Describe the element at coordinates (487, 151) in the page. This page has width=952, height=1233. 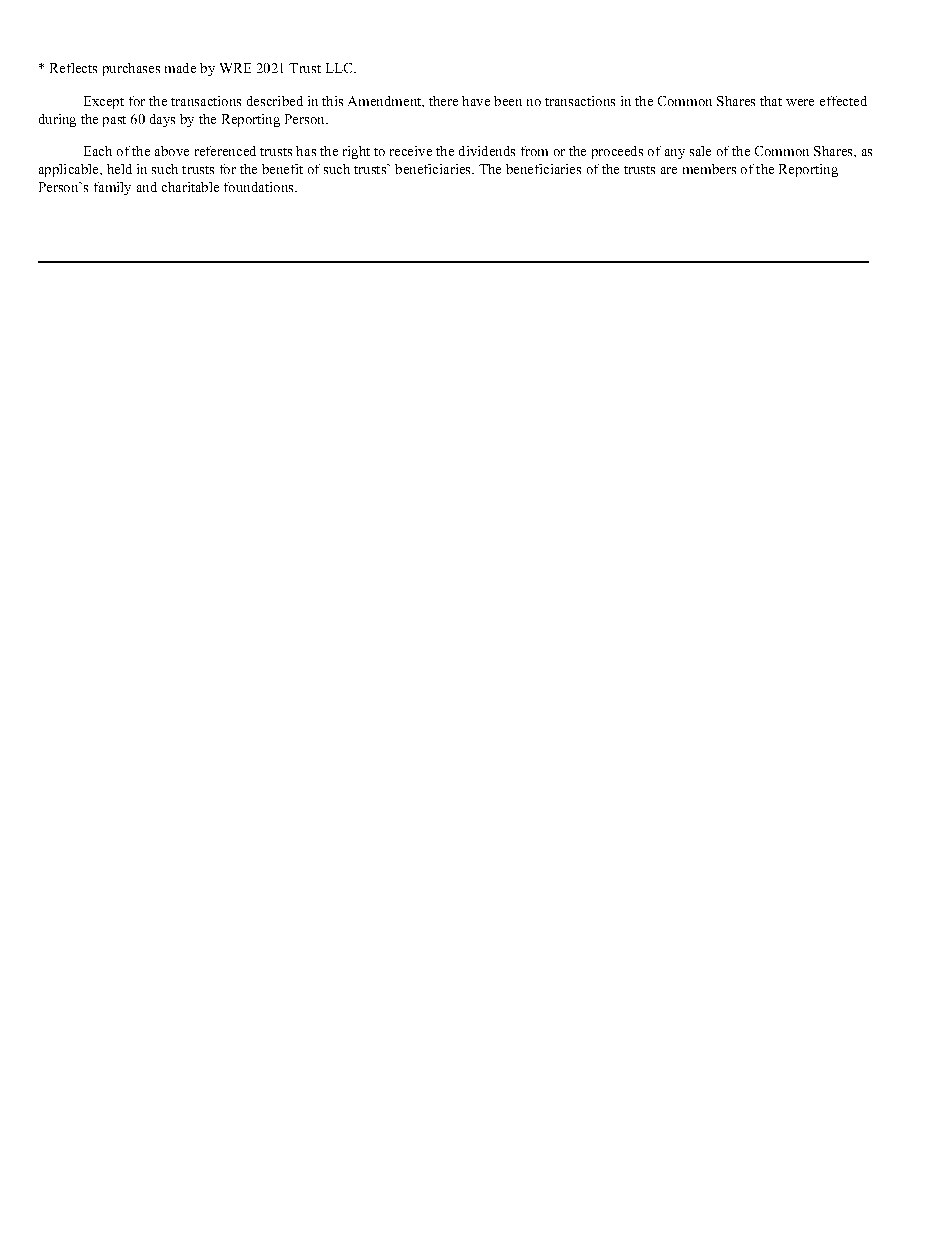
I see `dividends` at that location.
